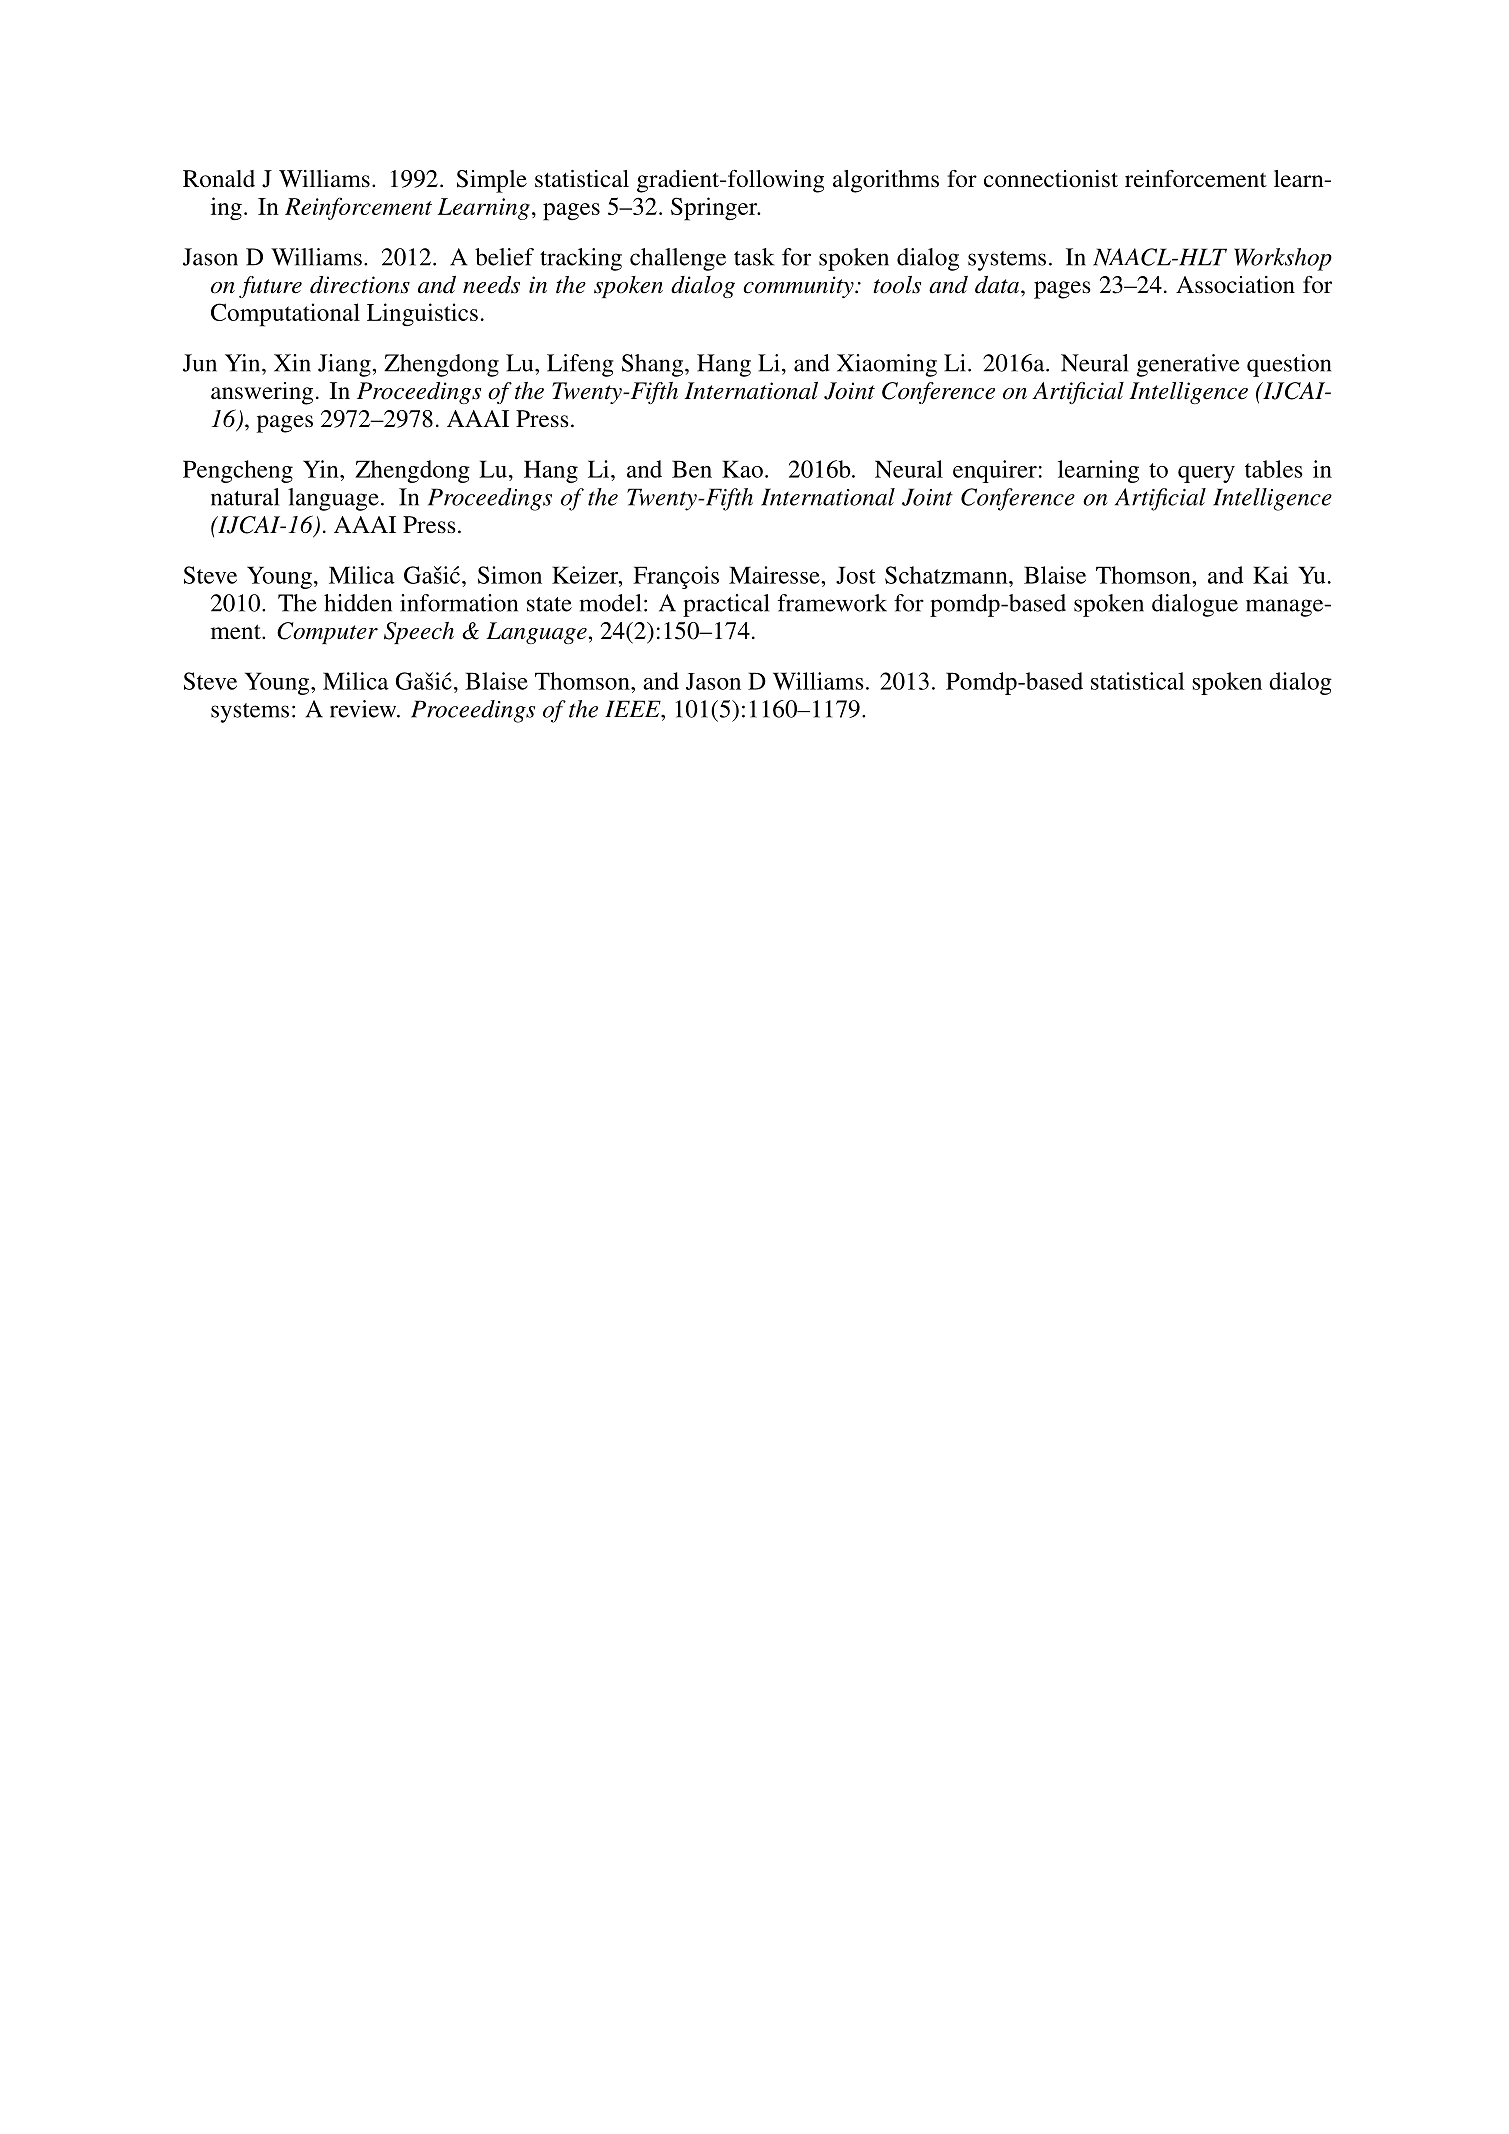  What do you see at coordinates (1235, 285) in the document?
I see `Association` at bounding box center [1235, 285].
